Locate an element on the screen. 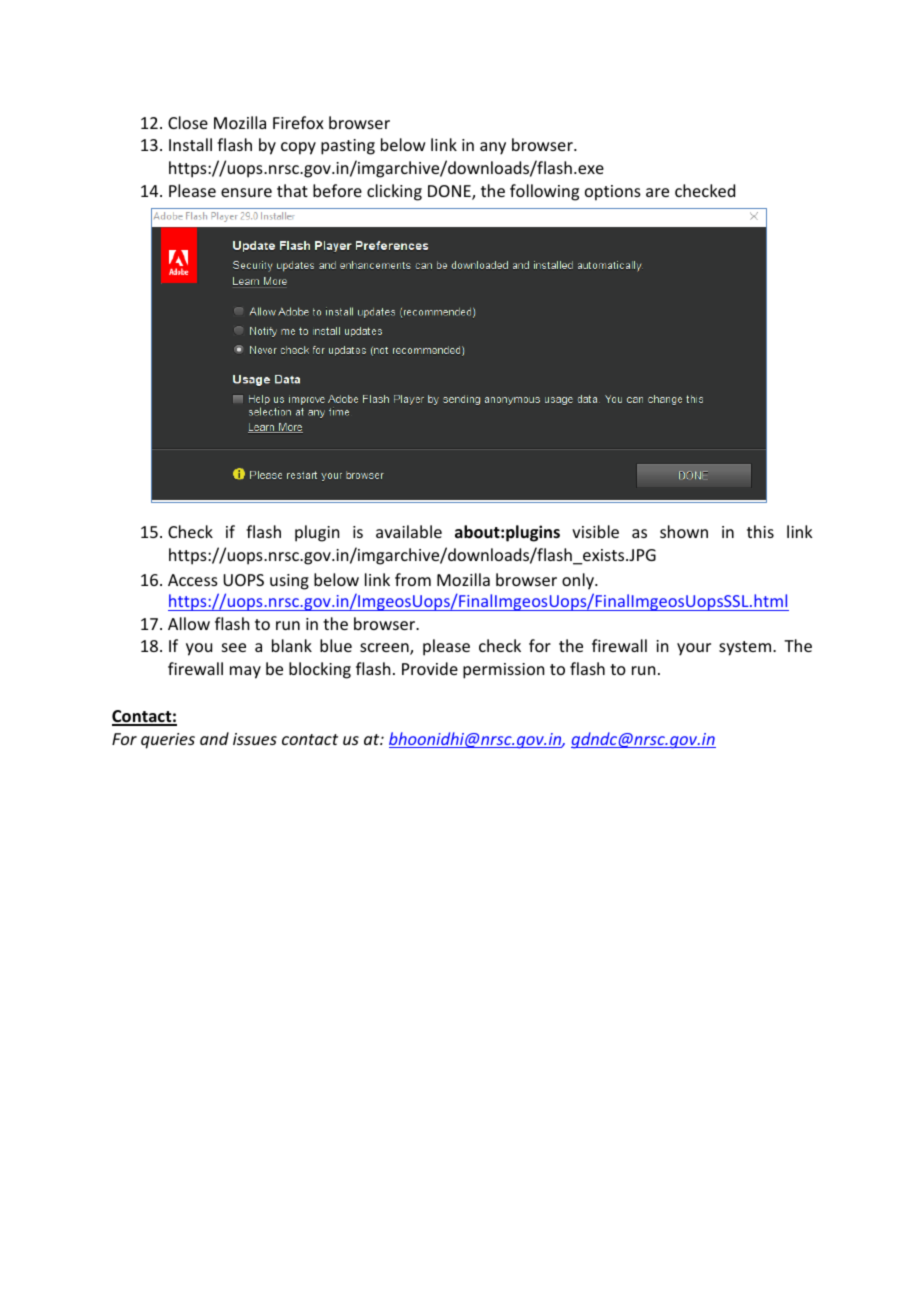  are is located at coordinates (657, 192).
